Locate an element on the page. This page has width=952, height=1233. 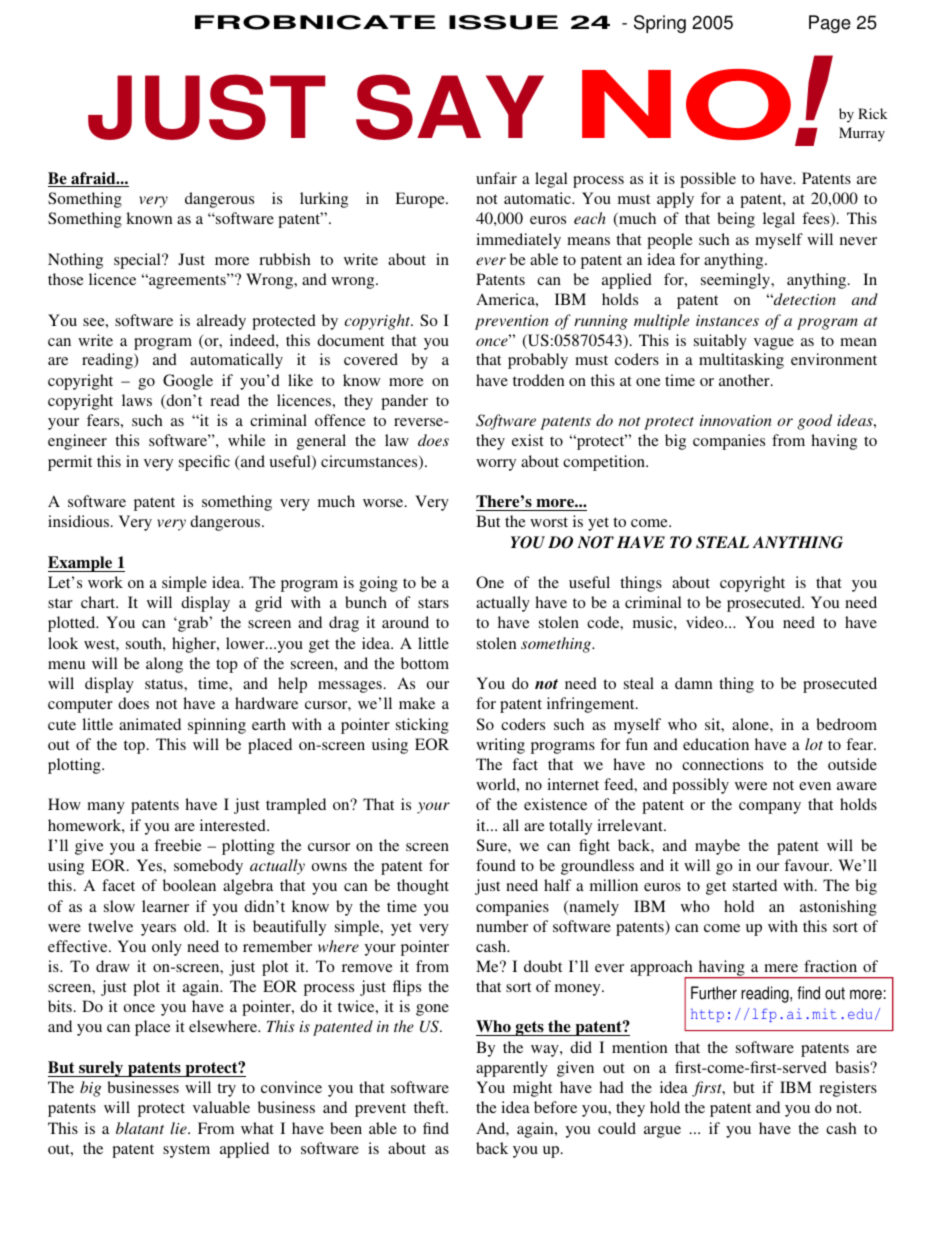
lurking is located at coordinates (324, 200).
